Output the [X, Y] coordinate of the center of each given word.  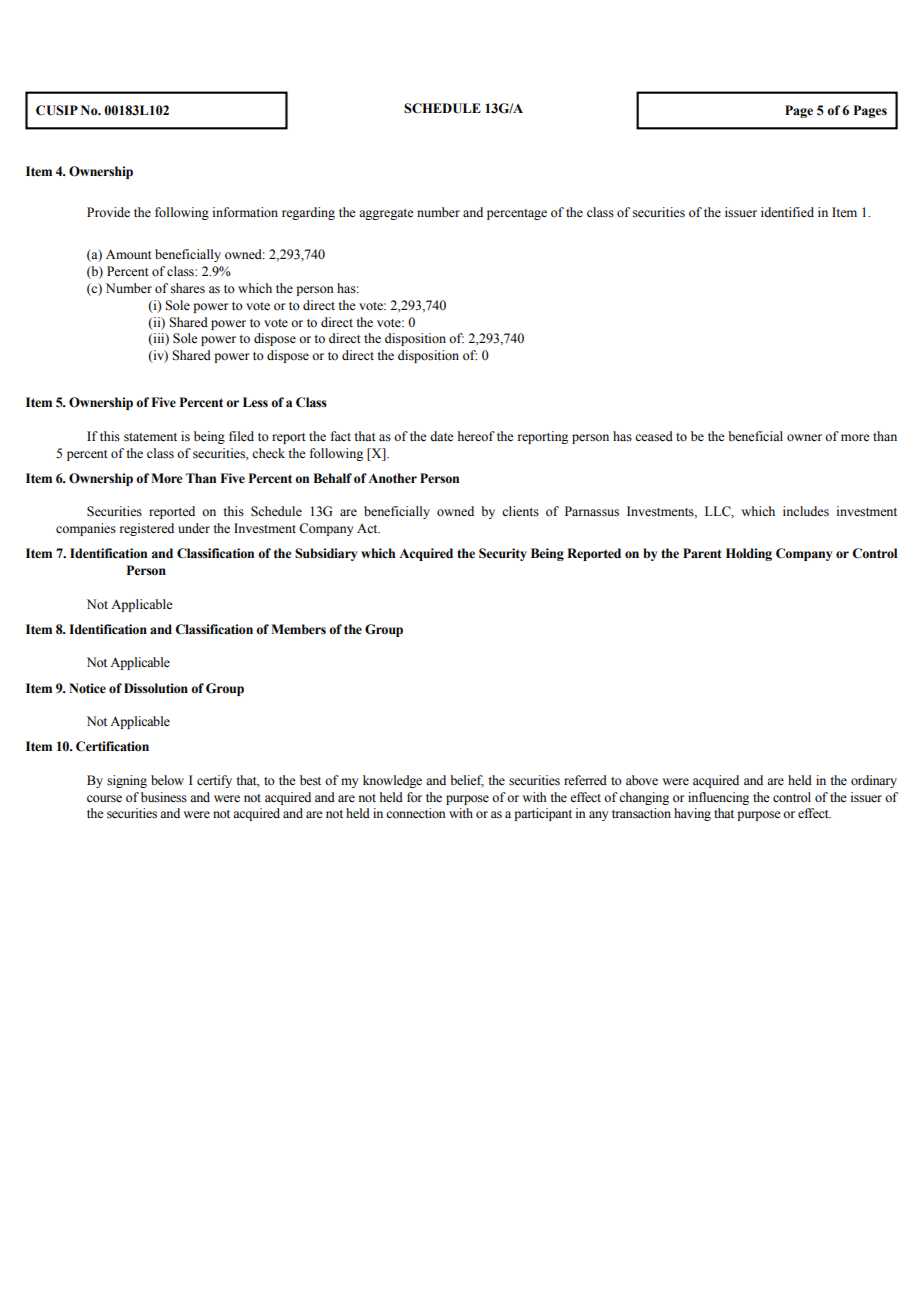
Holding [749, 554]
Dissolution [156, 688]
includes [806, 511]
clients [520, 511]
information [245, 212]
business [164, 797]
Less [255, 402]
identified [787, 212]
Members [298, 629]
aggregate [386, 214]
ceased [654, 436]
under [194, 528]
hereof [476, 436]
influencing [718, 798]
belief [467, 781]
